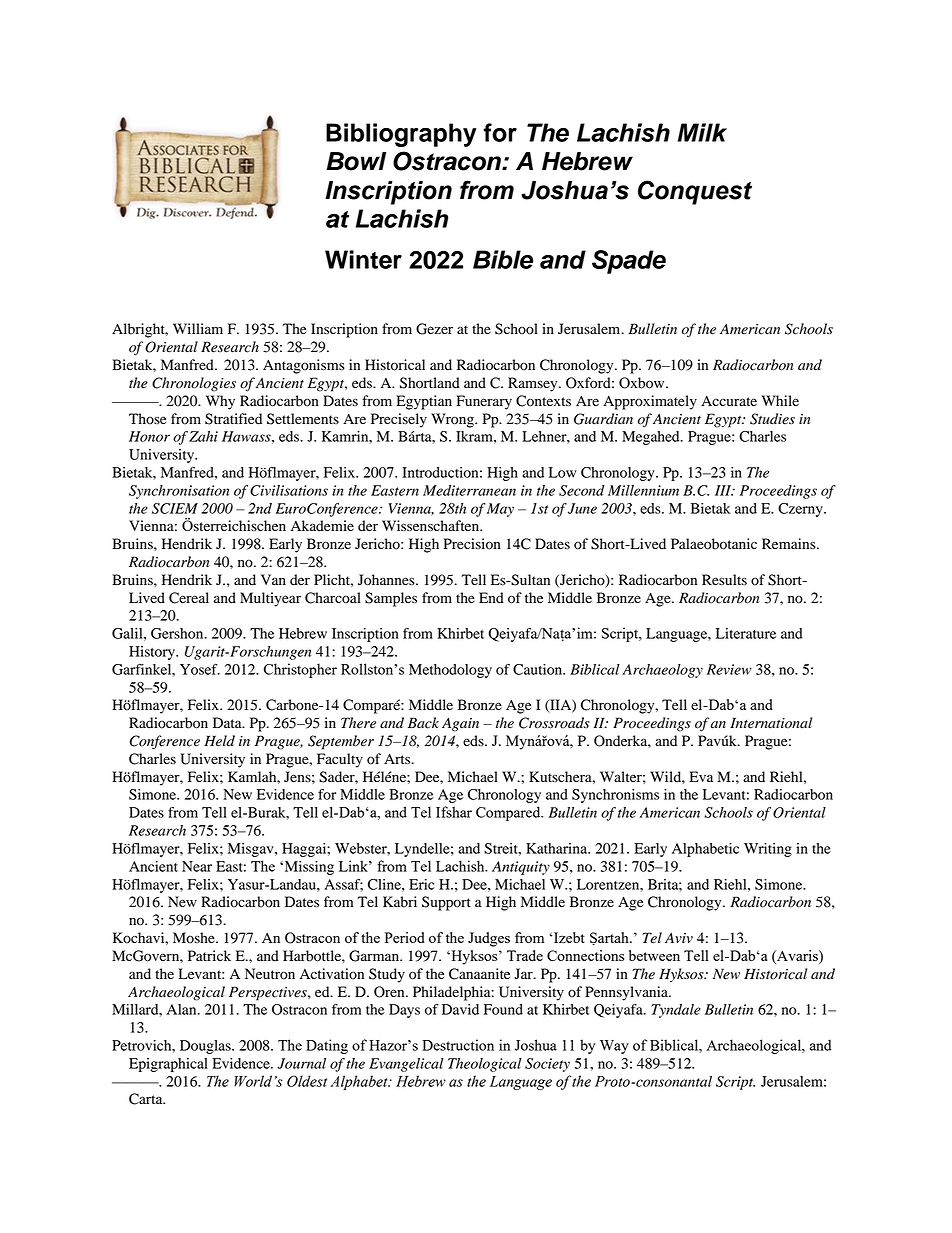 The height and width of the image is (1233, 952). Describe the element at coordinates (729, 669) in the image. I see `Review` at that location.
